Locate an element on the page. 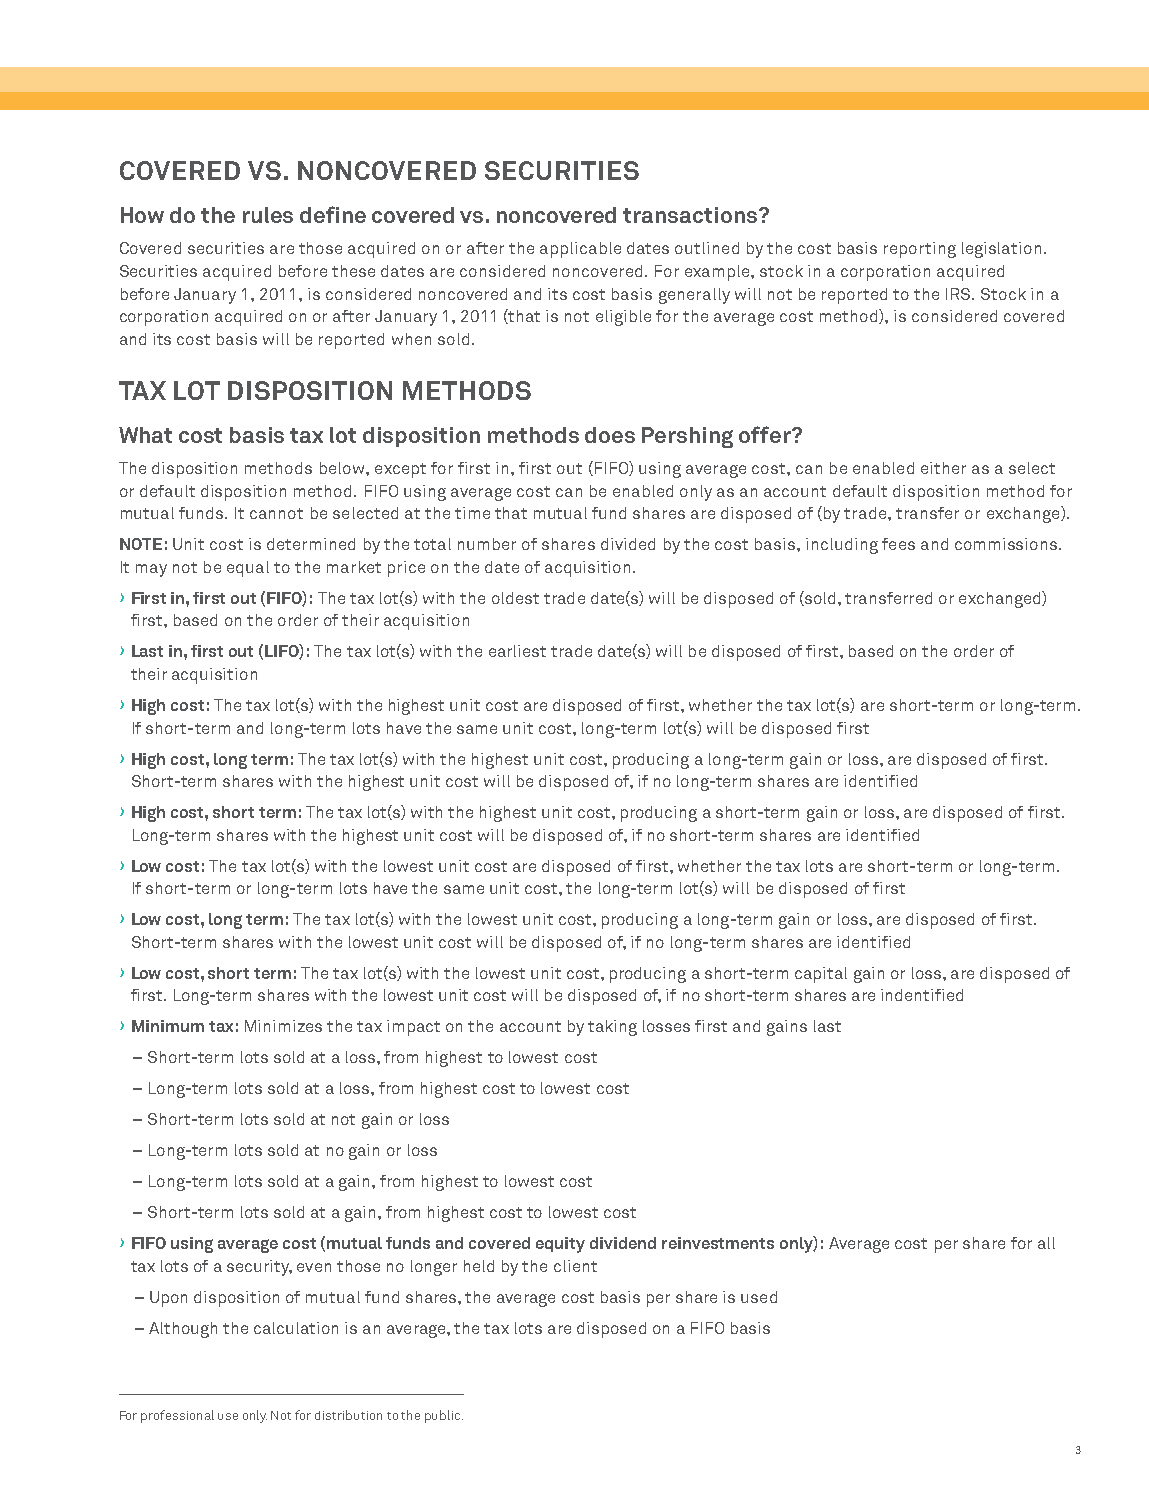 Image resolution: width=1149 pixels, height=1488 pixels. public is located at coordinates (444, 1416).
